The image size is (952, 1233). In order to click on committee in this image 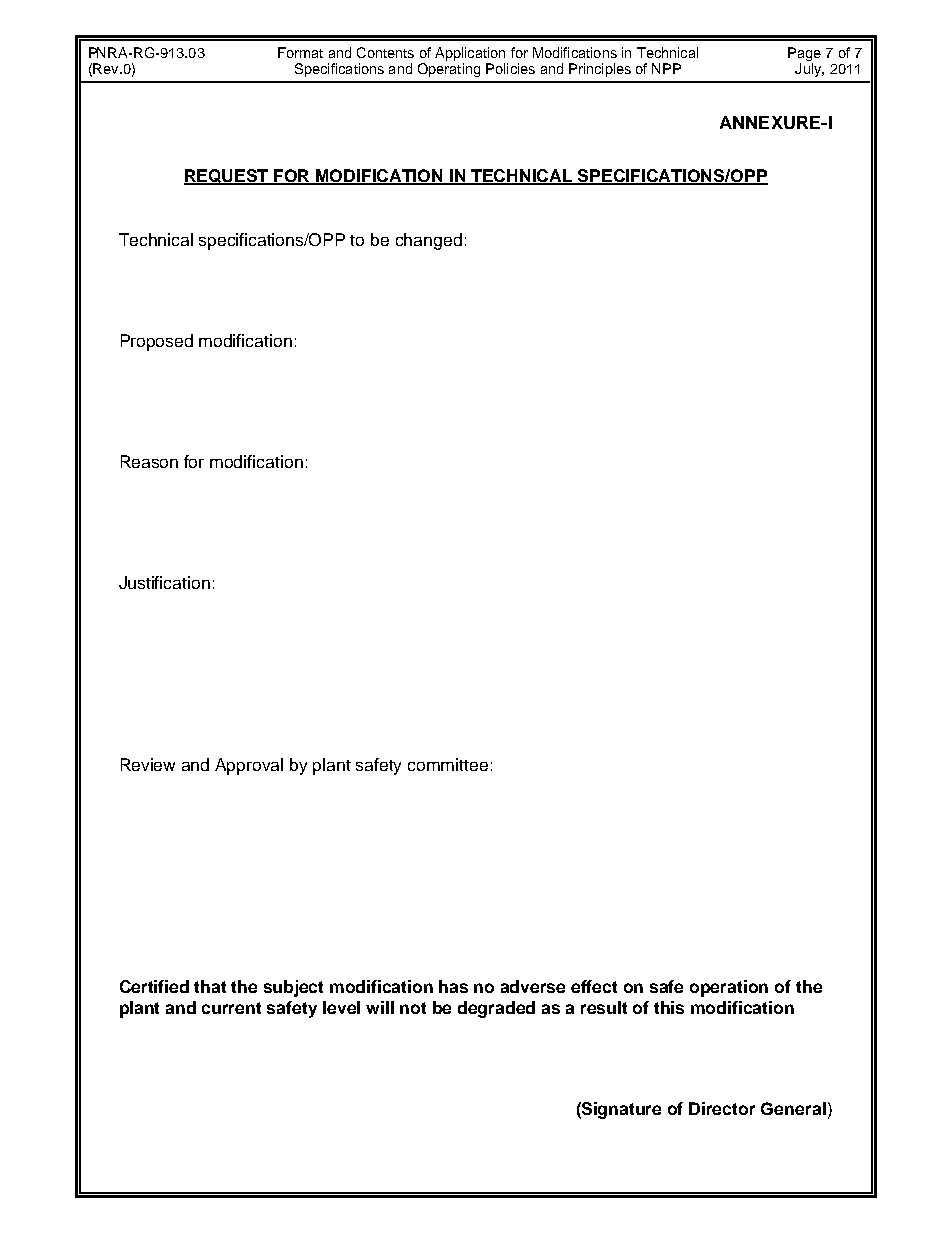, I will do `click(448, 764)`.
